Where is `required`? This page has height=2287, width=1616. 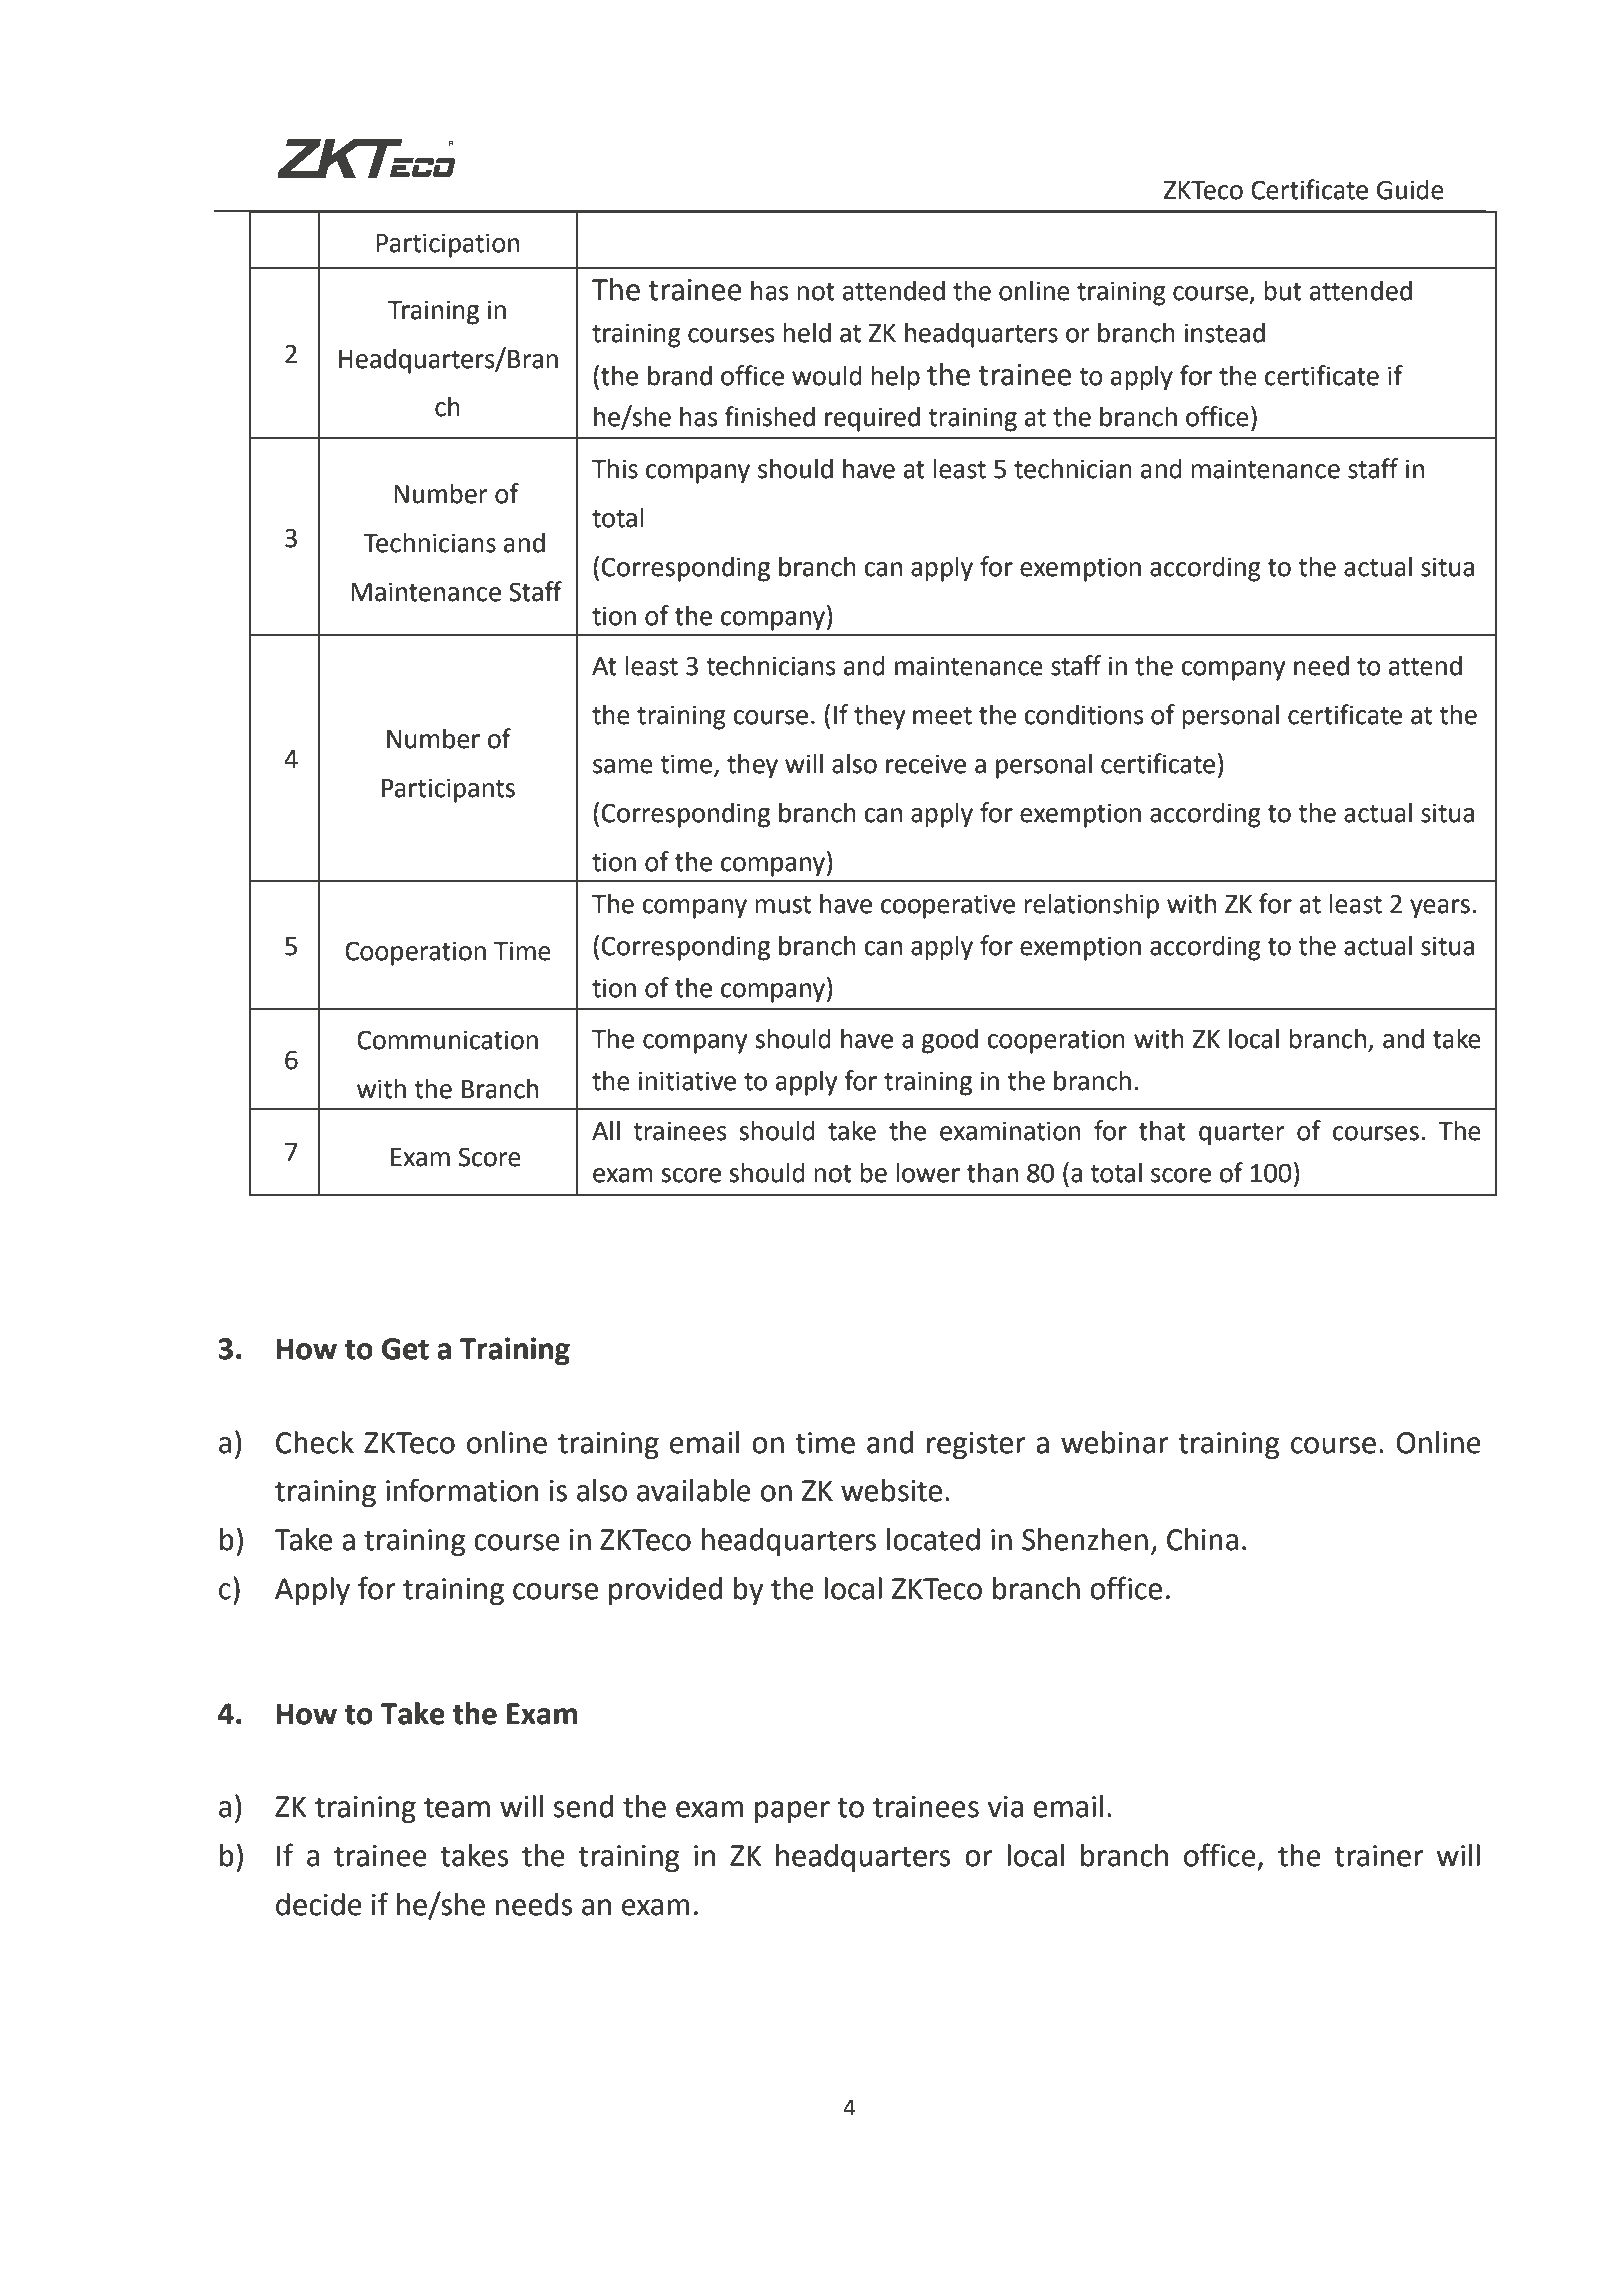
required is located at coordinates (872, 419).
